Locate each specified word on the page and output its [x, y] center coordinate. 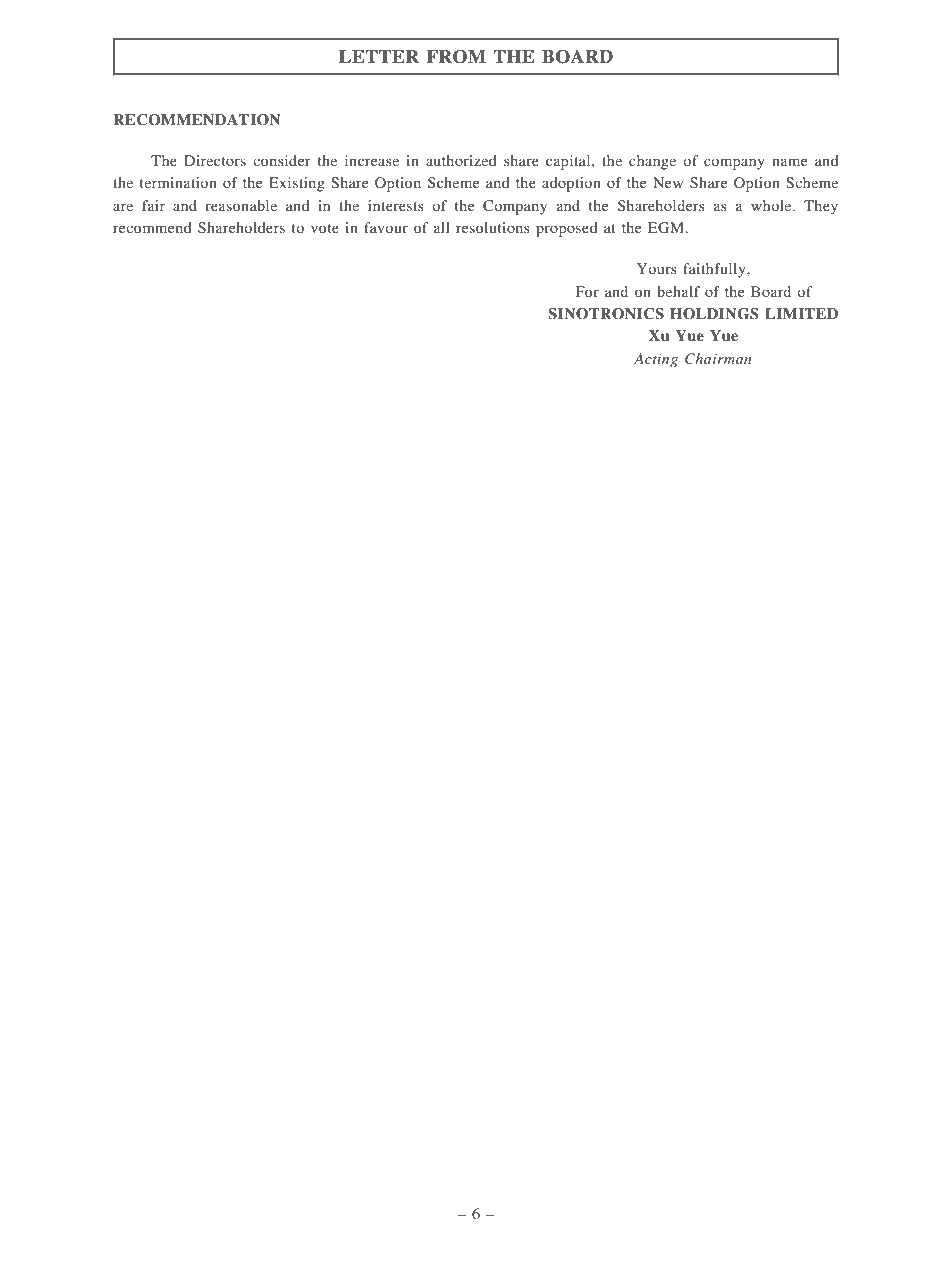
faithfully [715, 270]
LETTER [379, 56]
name [789, 162]
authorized [461, 160]
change [652, 162]
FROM [456, 57]
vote [325, 228]
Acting [656, 360]
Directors [215, 160]
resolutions [493, 227]
